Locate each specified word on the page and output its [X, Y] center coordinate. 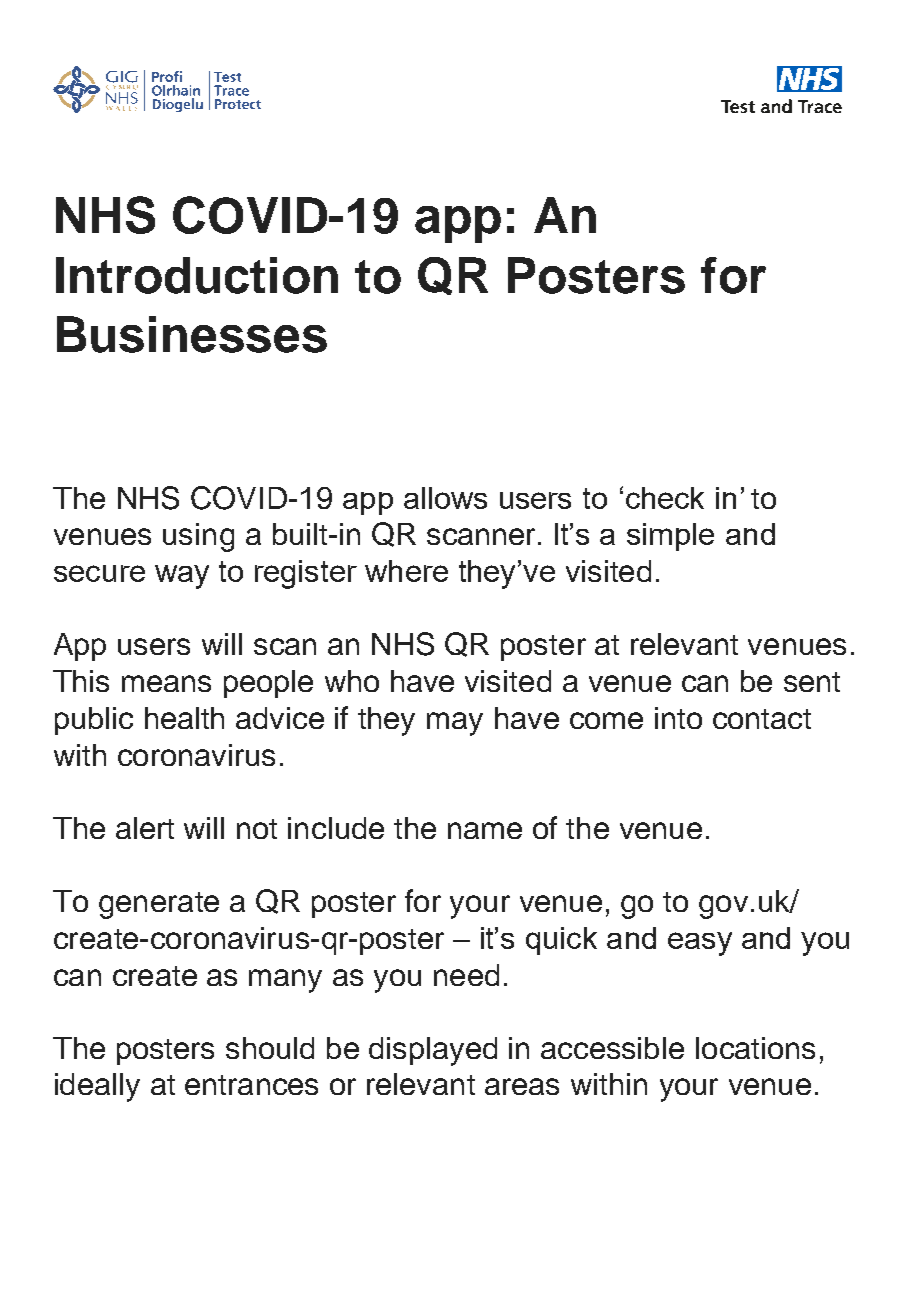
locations [755, 1048]
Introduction [197, 275]
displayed [433, 1051]
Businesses [192, 334]
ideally [97, 1087]
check [665, 498]
